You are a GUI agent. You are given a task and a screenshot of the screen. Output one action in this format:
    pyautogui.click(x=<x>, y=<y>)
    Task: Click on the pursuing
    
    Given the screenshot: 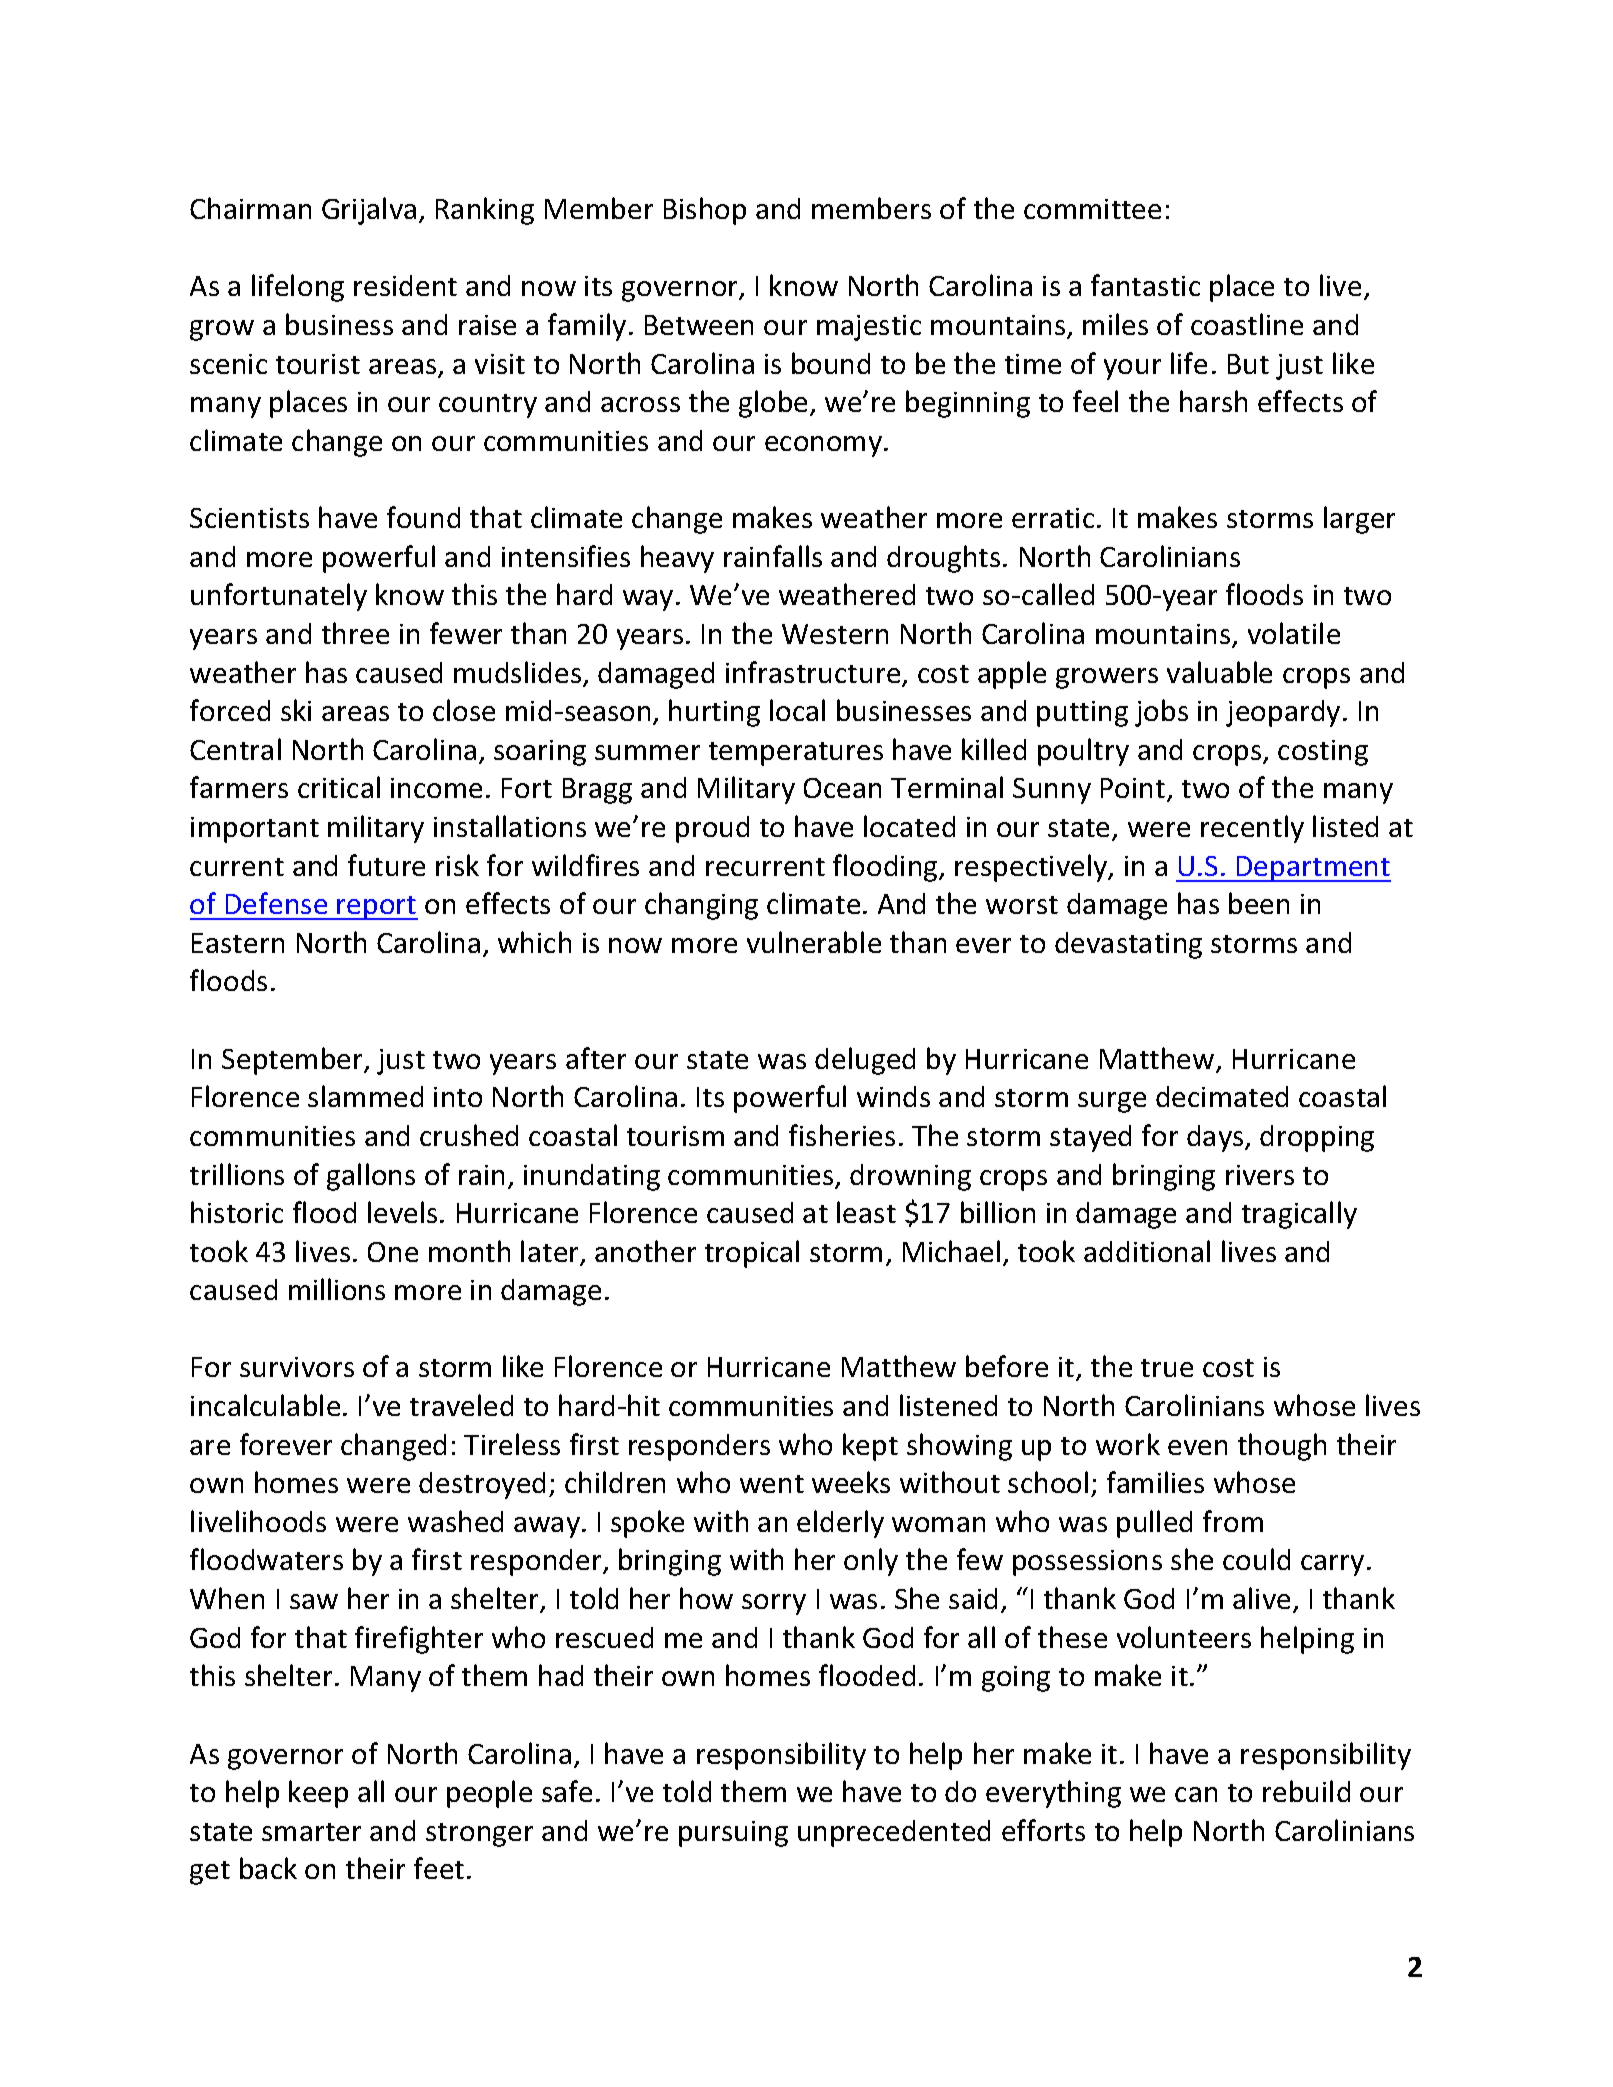 What is the action you would take?
    pyautogui.click(x=733, y=1834)
